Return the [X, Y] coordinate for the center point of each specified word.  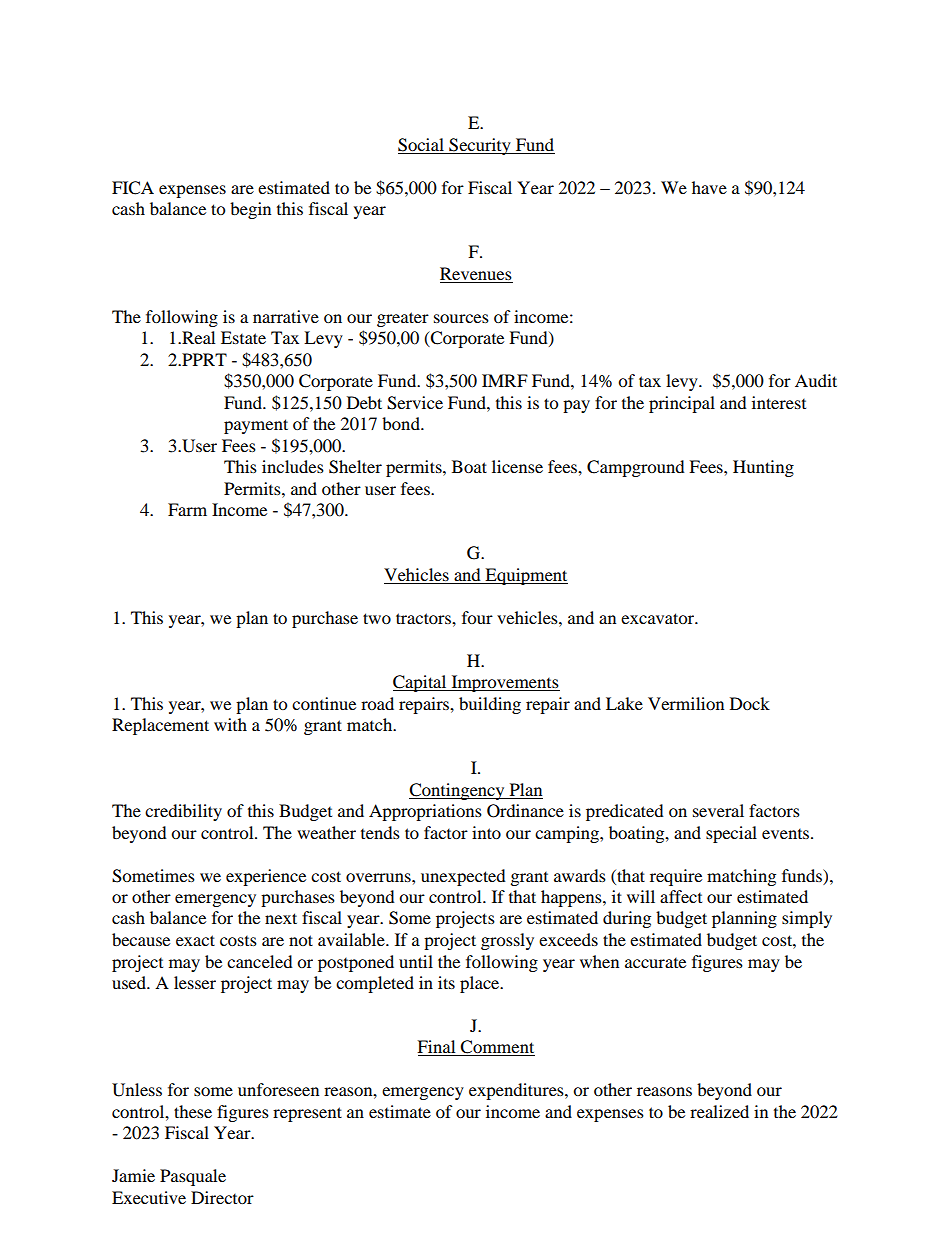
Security [480, 146]
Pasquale [193, 1177]
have [709, 187]
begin [250, 210]
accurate [655, 963]
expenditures [517, 1091]
